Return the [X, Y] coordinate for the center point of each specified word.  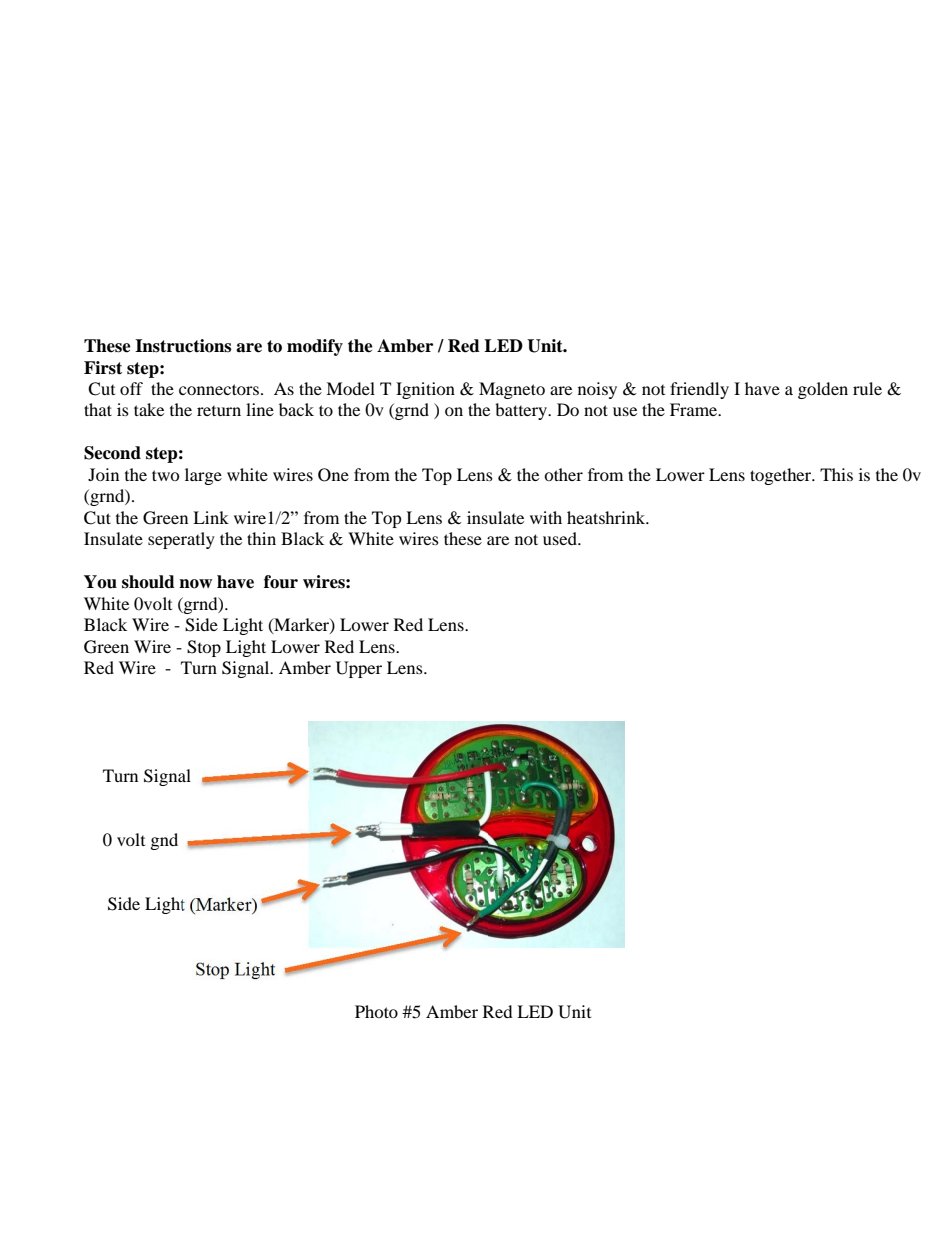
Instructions [183, 346]
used [561, 538]
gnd [164, 841]
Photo [376, 1011]
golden [823, 390]
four [281, 582]
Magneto [512, 390]
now [195, 584]
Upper [359, 669]
